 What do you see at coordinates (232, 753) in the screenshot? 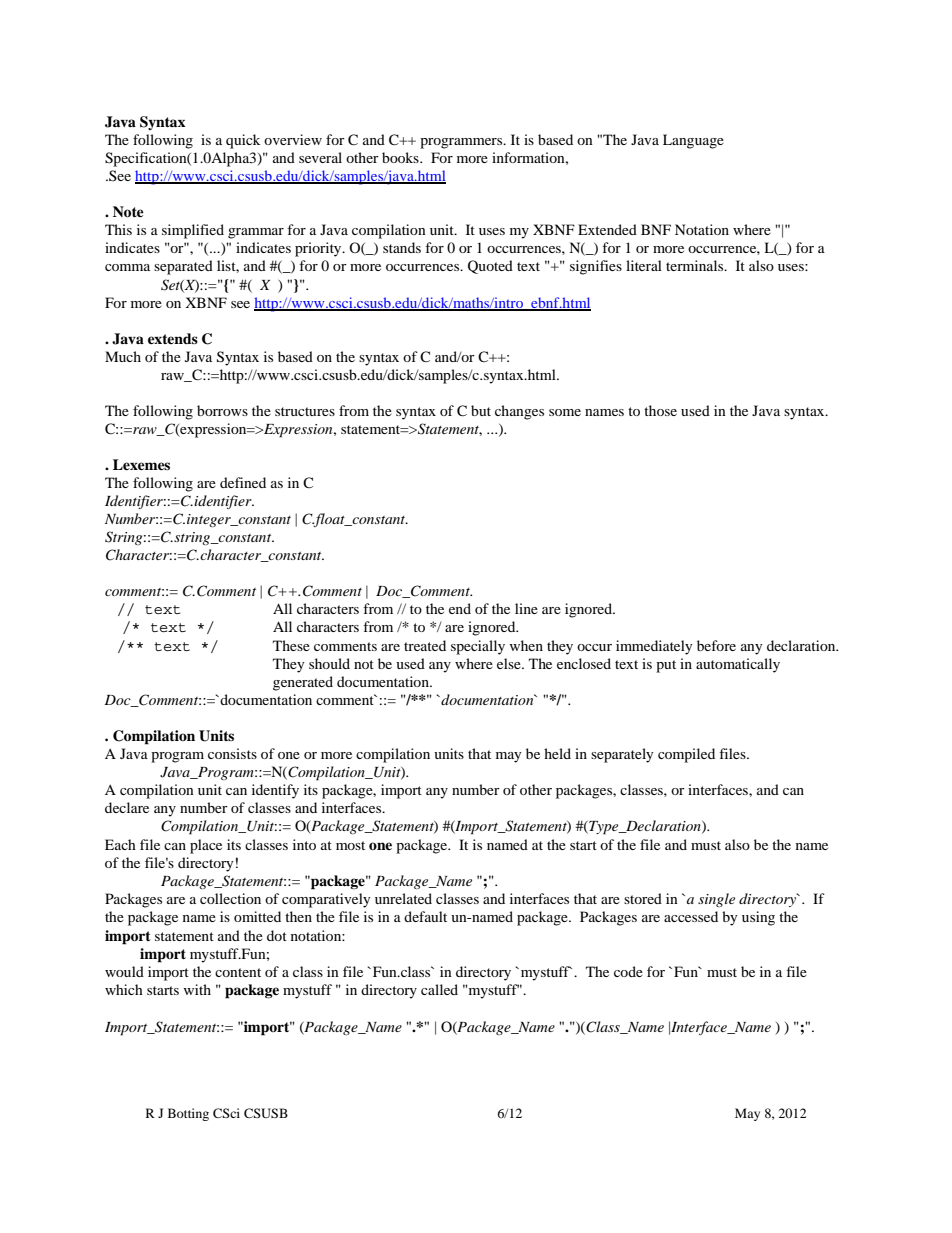
I see `consists` at bounding box center [232, 753].
